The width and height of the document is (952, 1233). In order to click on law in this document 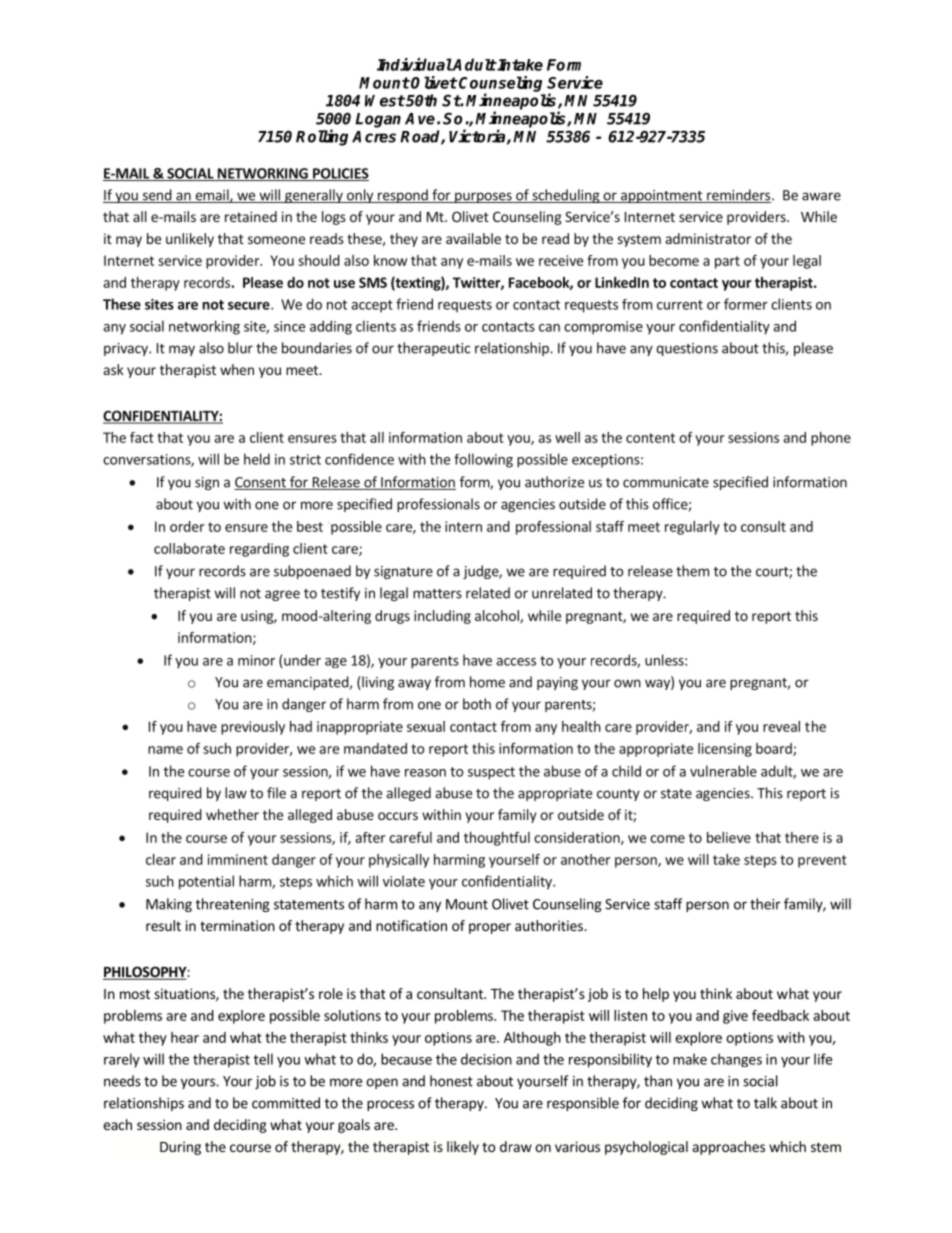, I will do `click(236, 793)`.
